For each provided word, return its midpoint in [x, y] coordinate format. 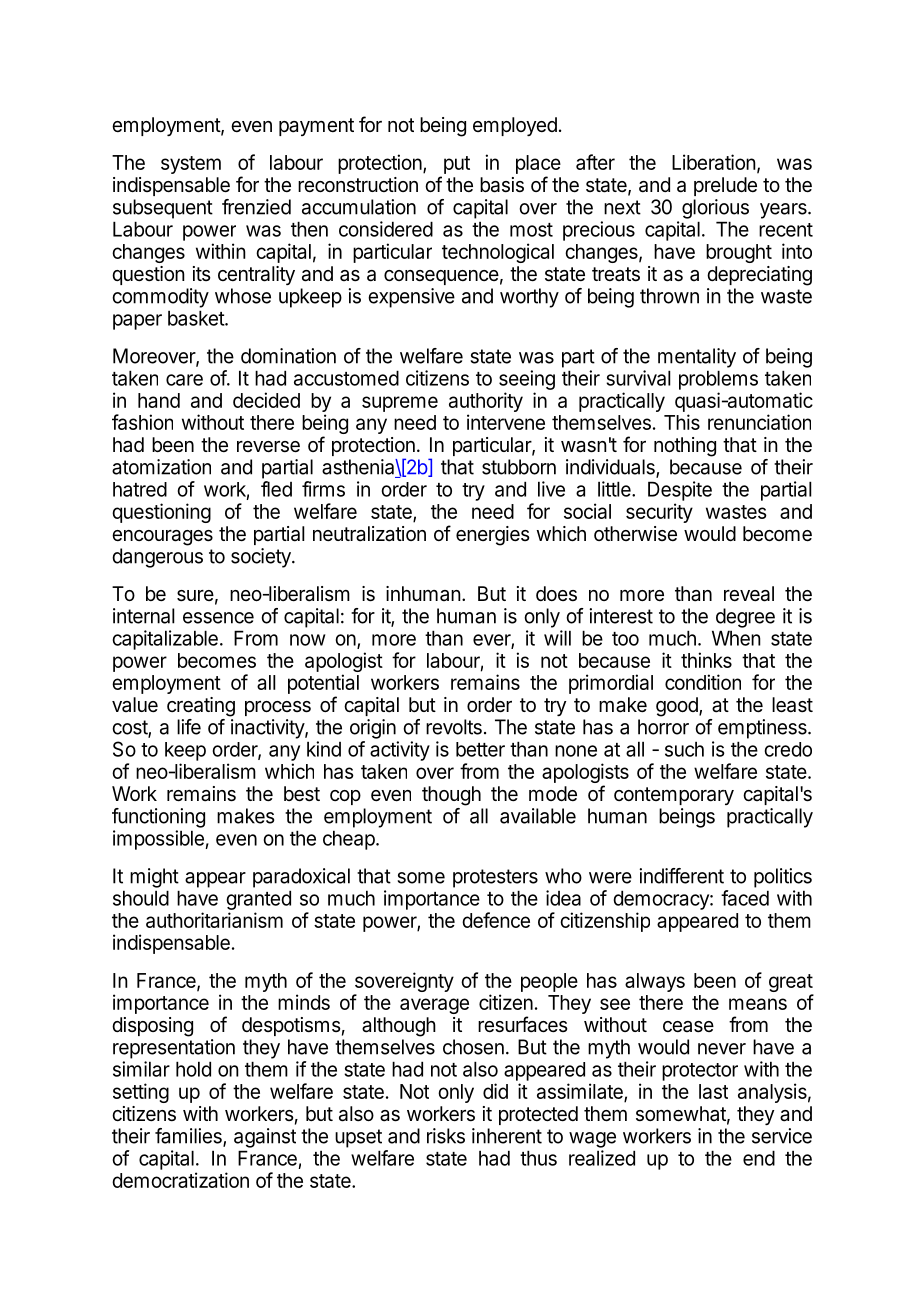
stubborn [519, 467]
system [191, 165]
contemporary [674, 796]
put [457, 165]
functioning [158, 818]
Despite [680, 491]
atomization [161, 467]
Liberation [714, 162]
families [189, 1137]
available [538, 816]
